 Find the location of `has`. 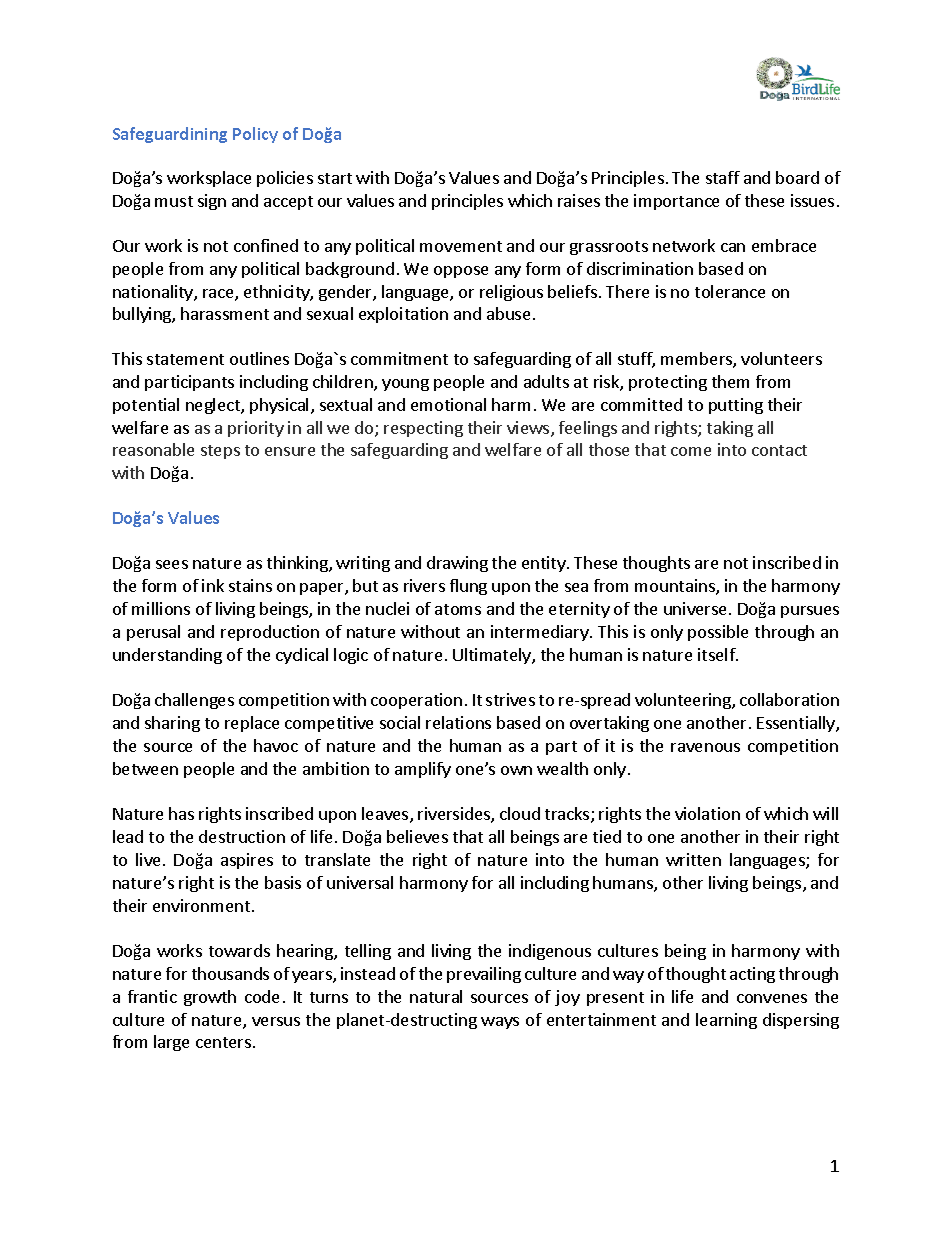

has is located at coordinates (181, 813).
